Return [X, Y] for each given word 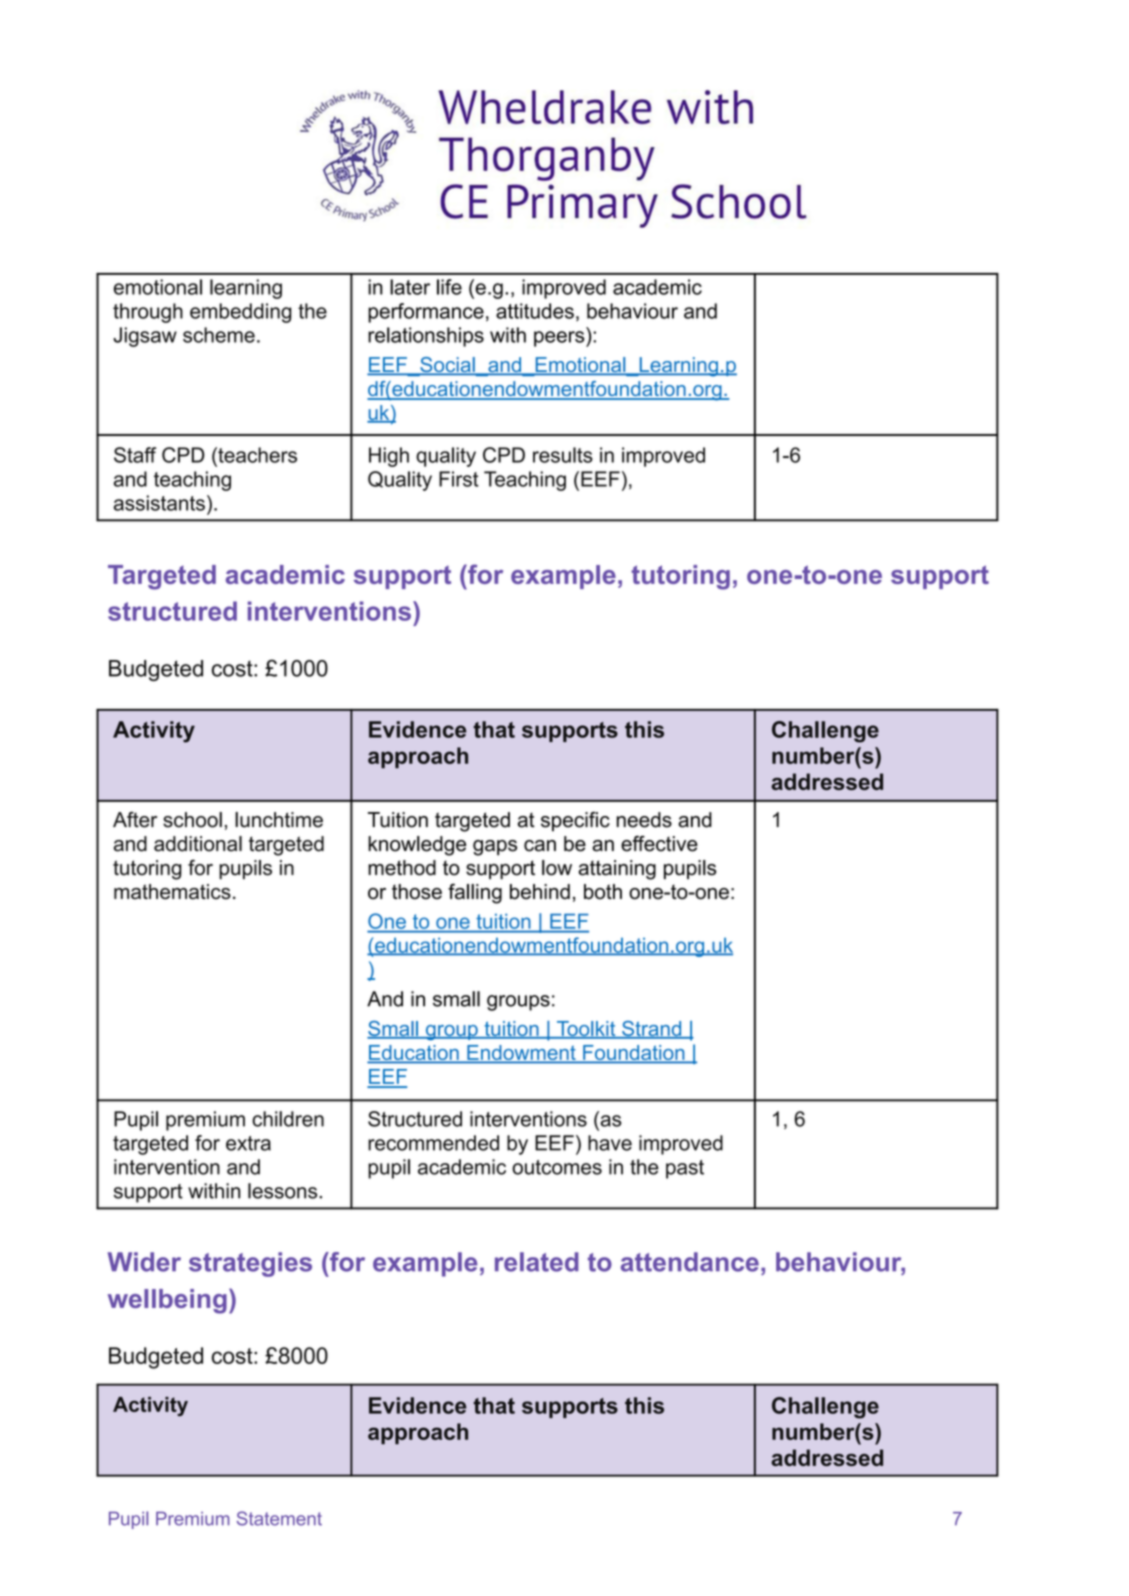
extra [248, 1143]
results [563, 455]
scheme [219, 335]
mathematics [172, 892]
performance [426, 313]
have [610, 1143]
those [417, 892]
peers [560, 339]
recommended [433, 1143]
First [459, 479]
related [537, 1262]
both [603, 892]
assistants [159, 503]
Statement [279, 1518]
